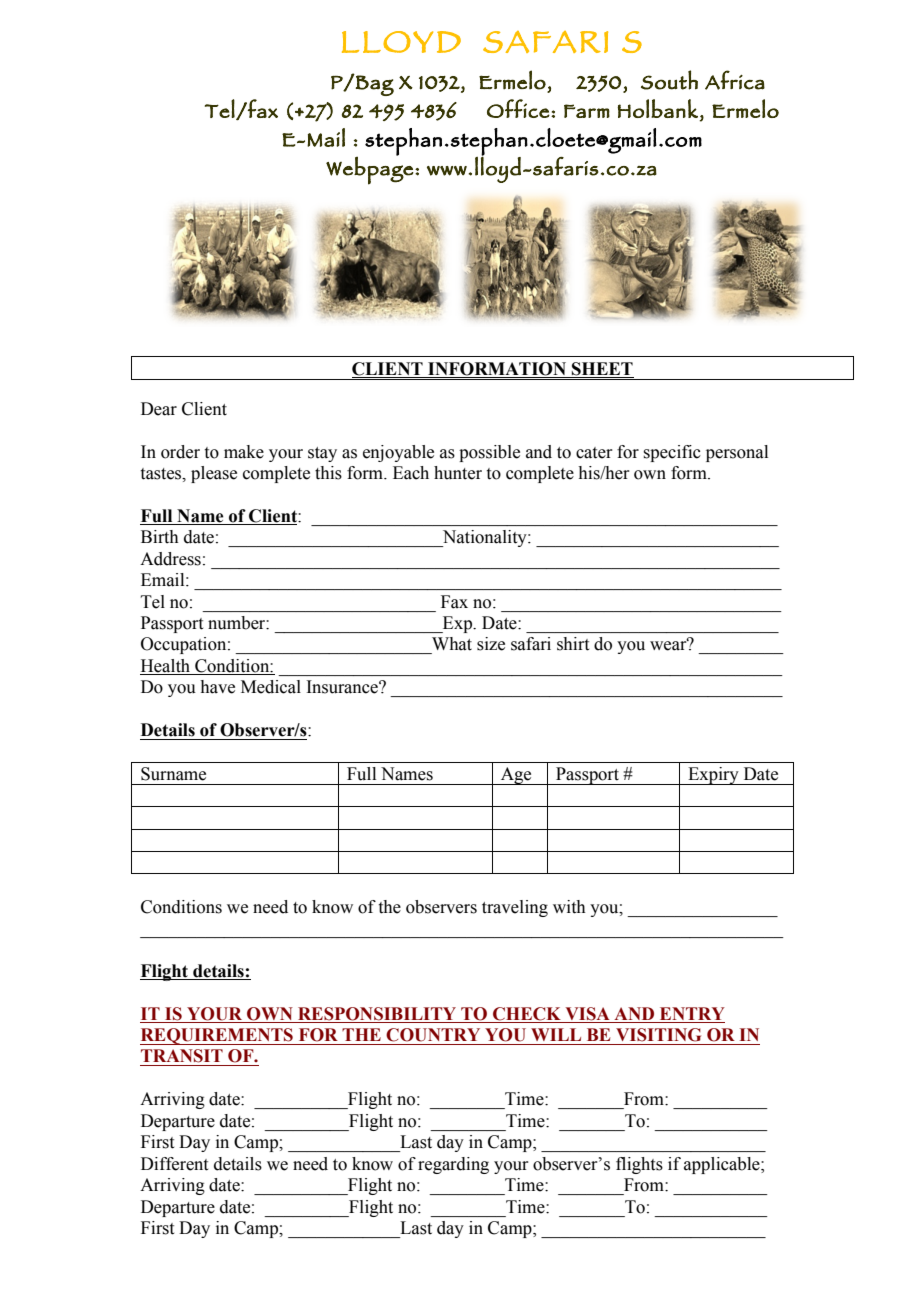  I want to click on possible, so click(489, 453).
